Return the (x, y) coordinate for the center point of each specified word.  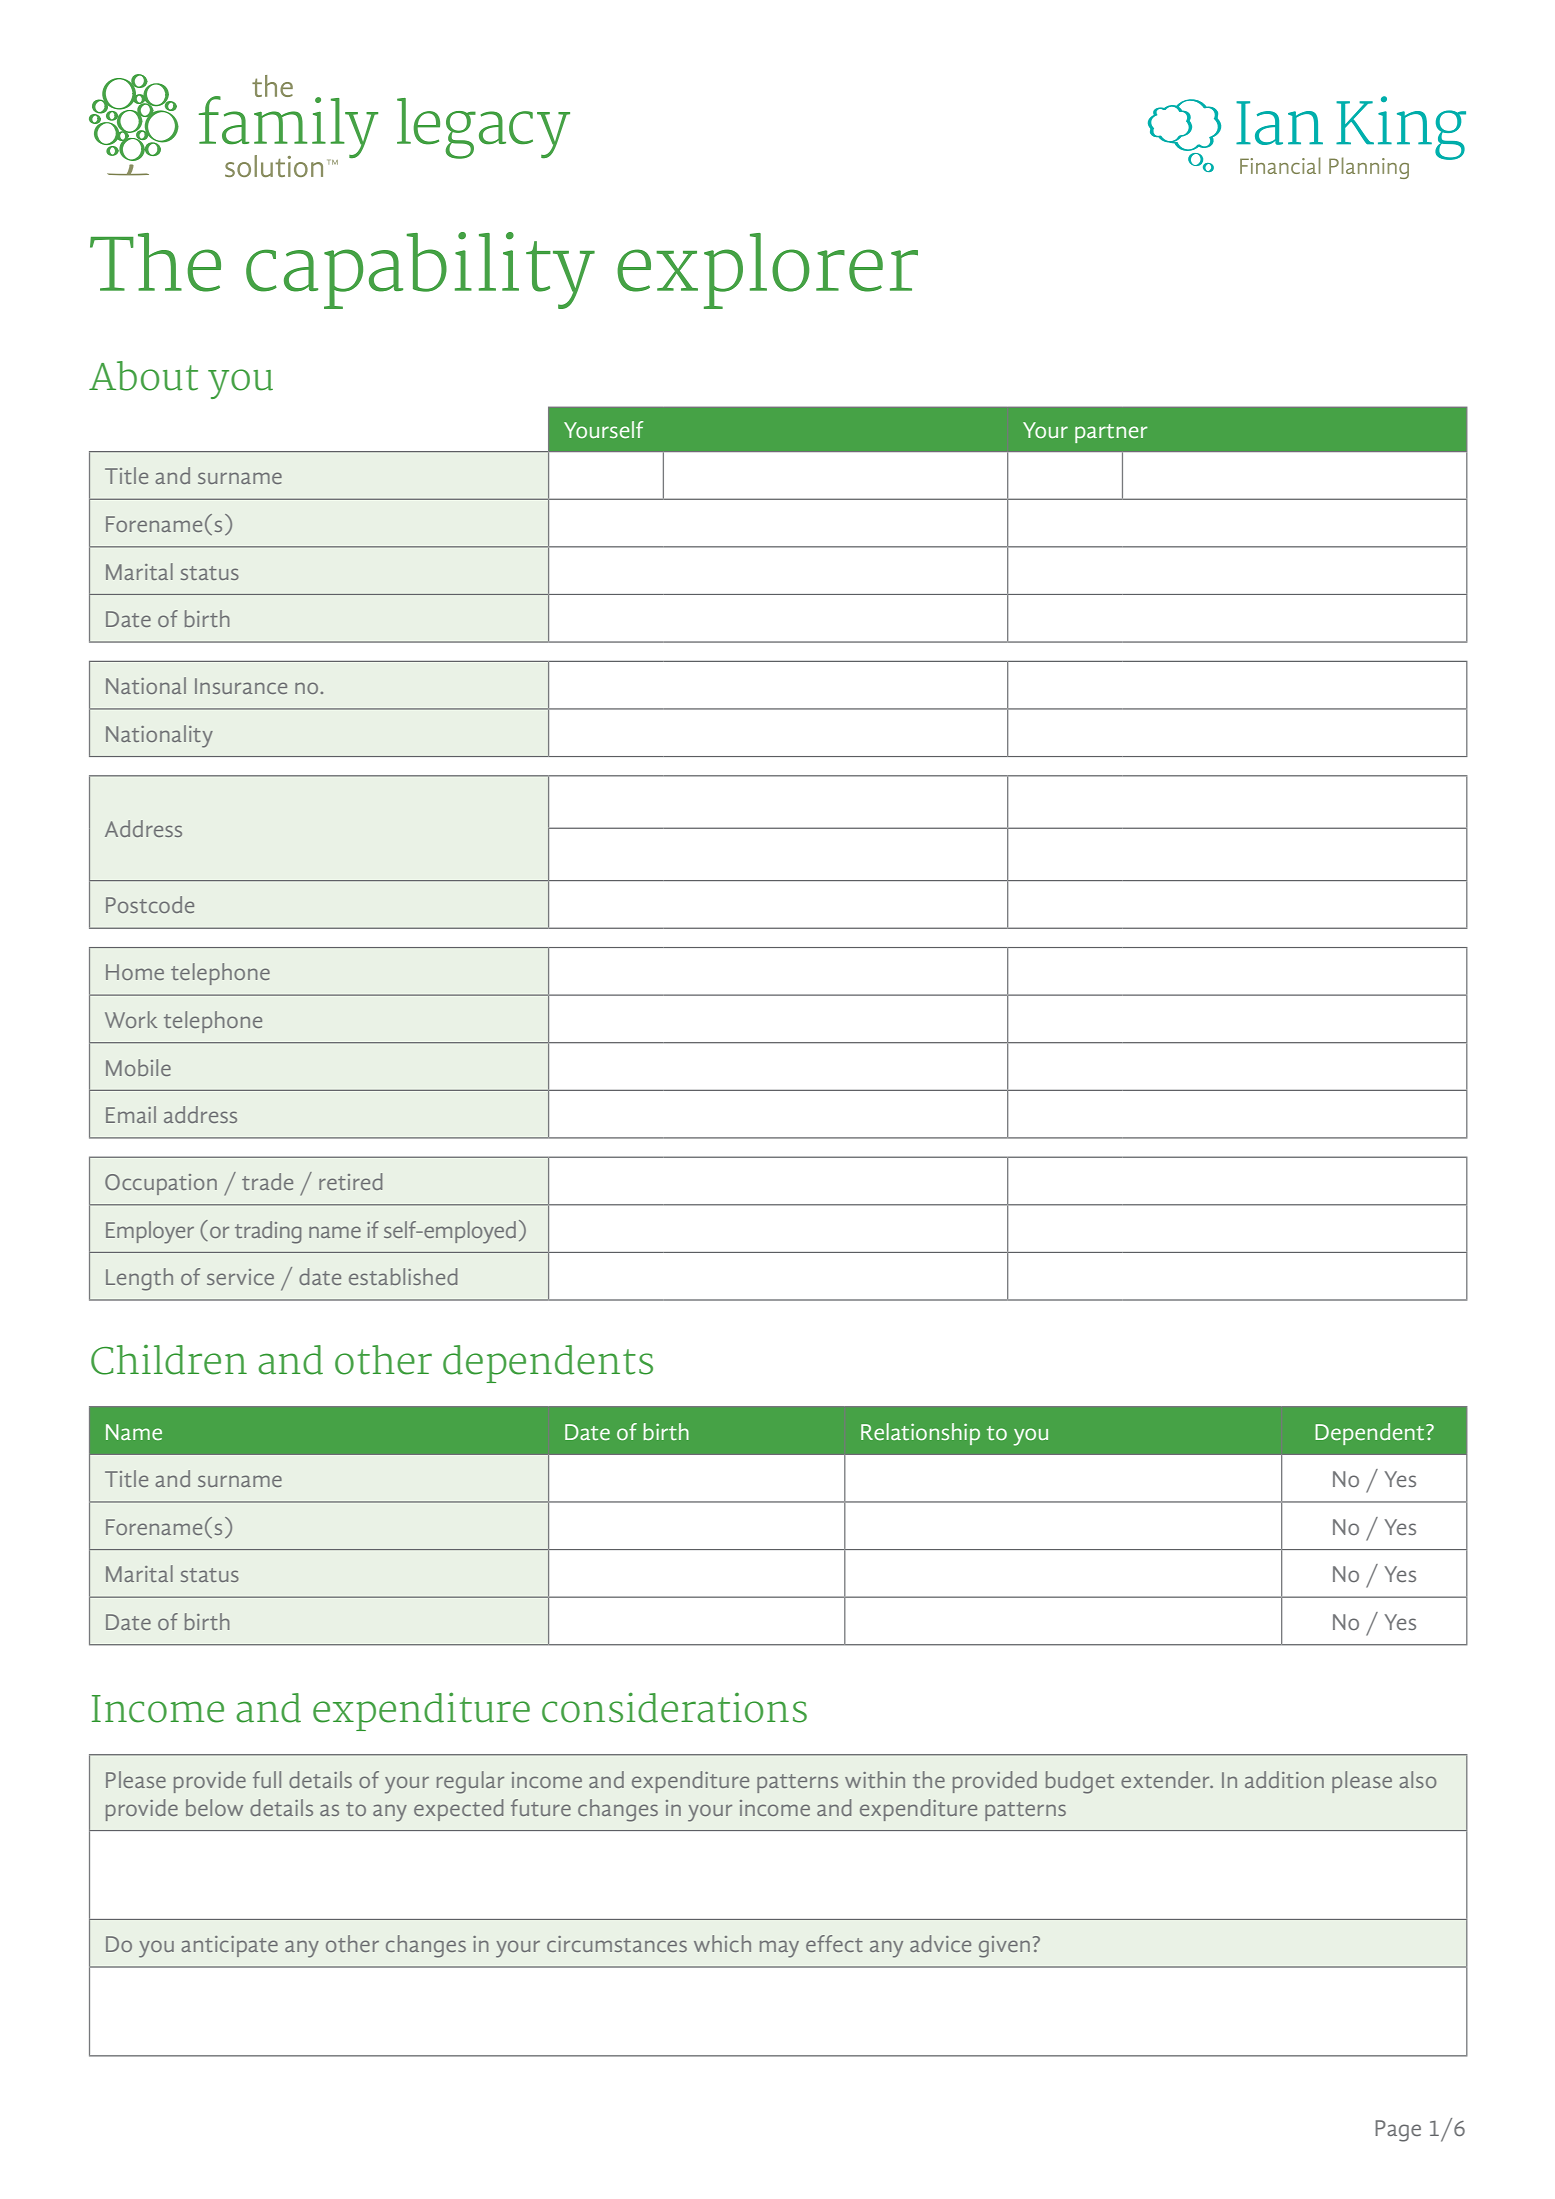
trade (267, 1181)
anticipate (229, 1946)
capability (420, 270)
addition (1284, 1779)
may (779, 1949)
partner (1111, 433)
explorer (767, 271)
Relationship (920, 1434)
